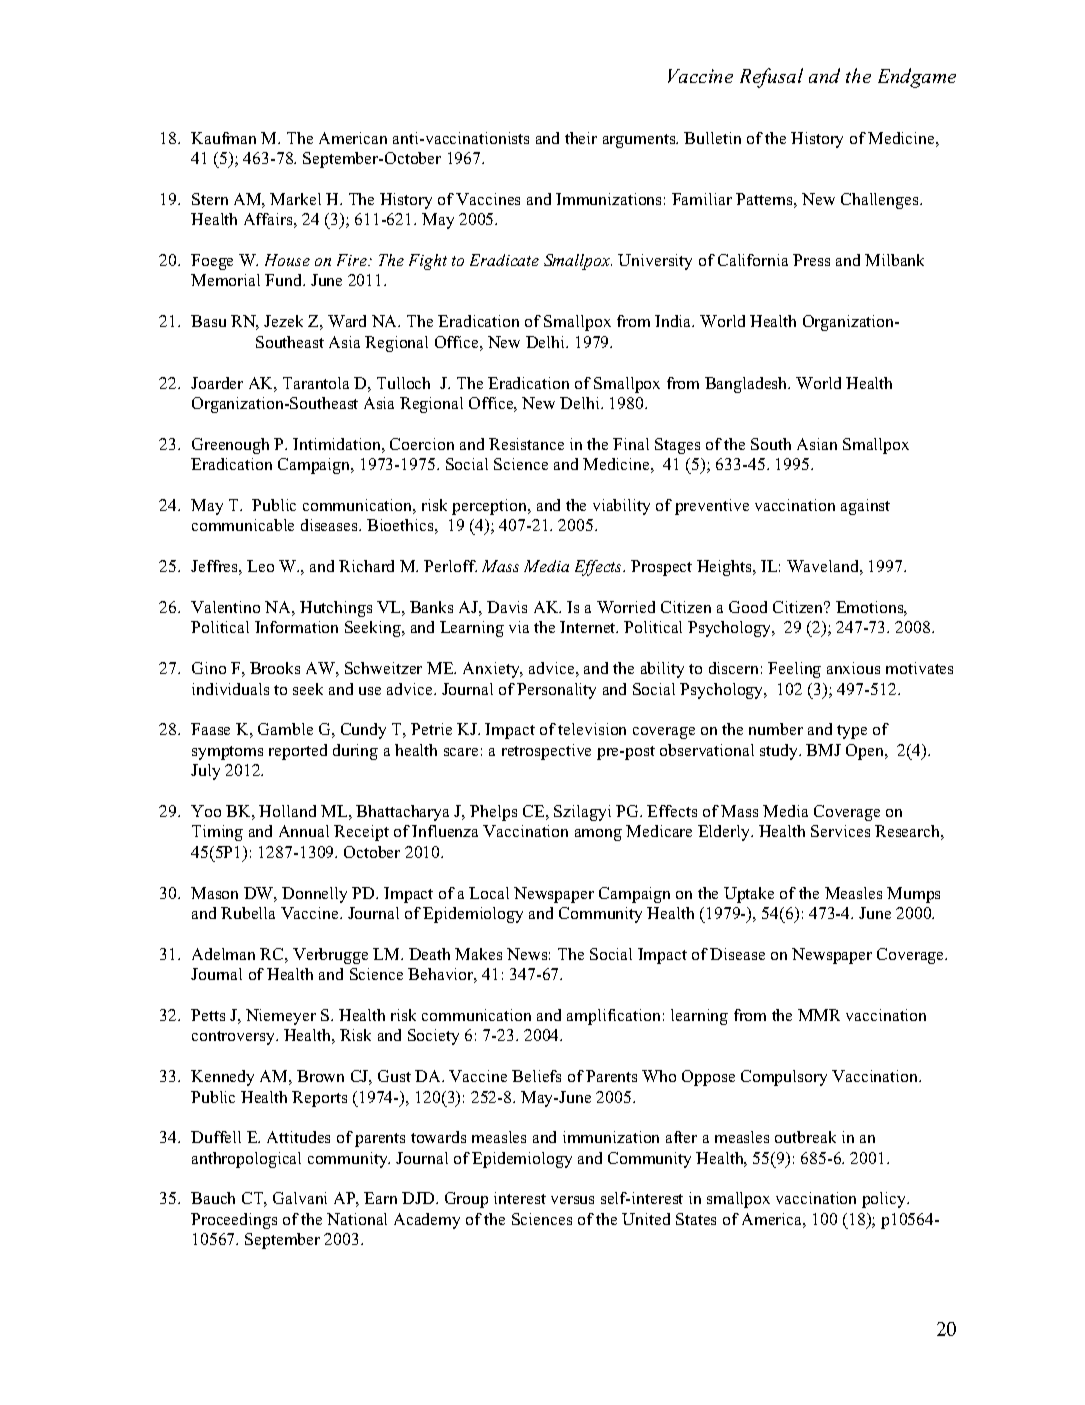 This screenshot has height=1405, width=1085. I want to click on their, so click(581, 138).
